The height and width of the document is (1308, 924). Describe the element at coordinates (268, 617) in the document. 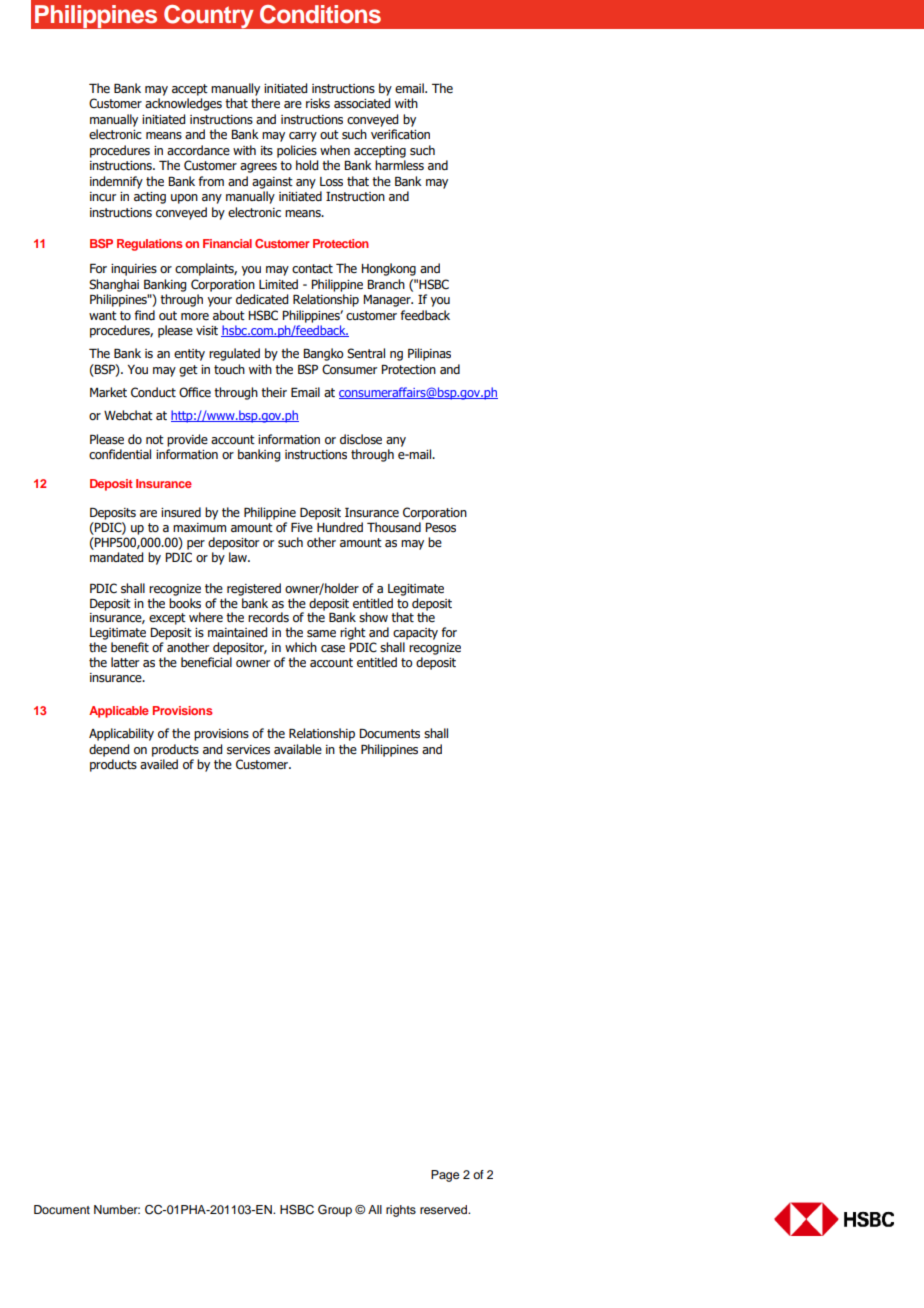

I see `records` at that location.
